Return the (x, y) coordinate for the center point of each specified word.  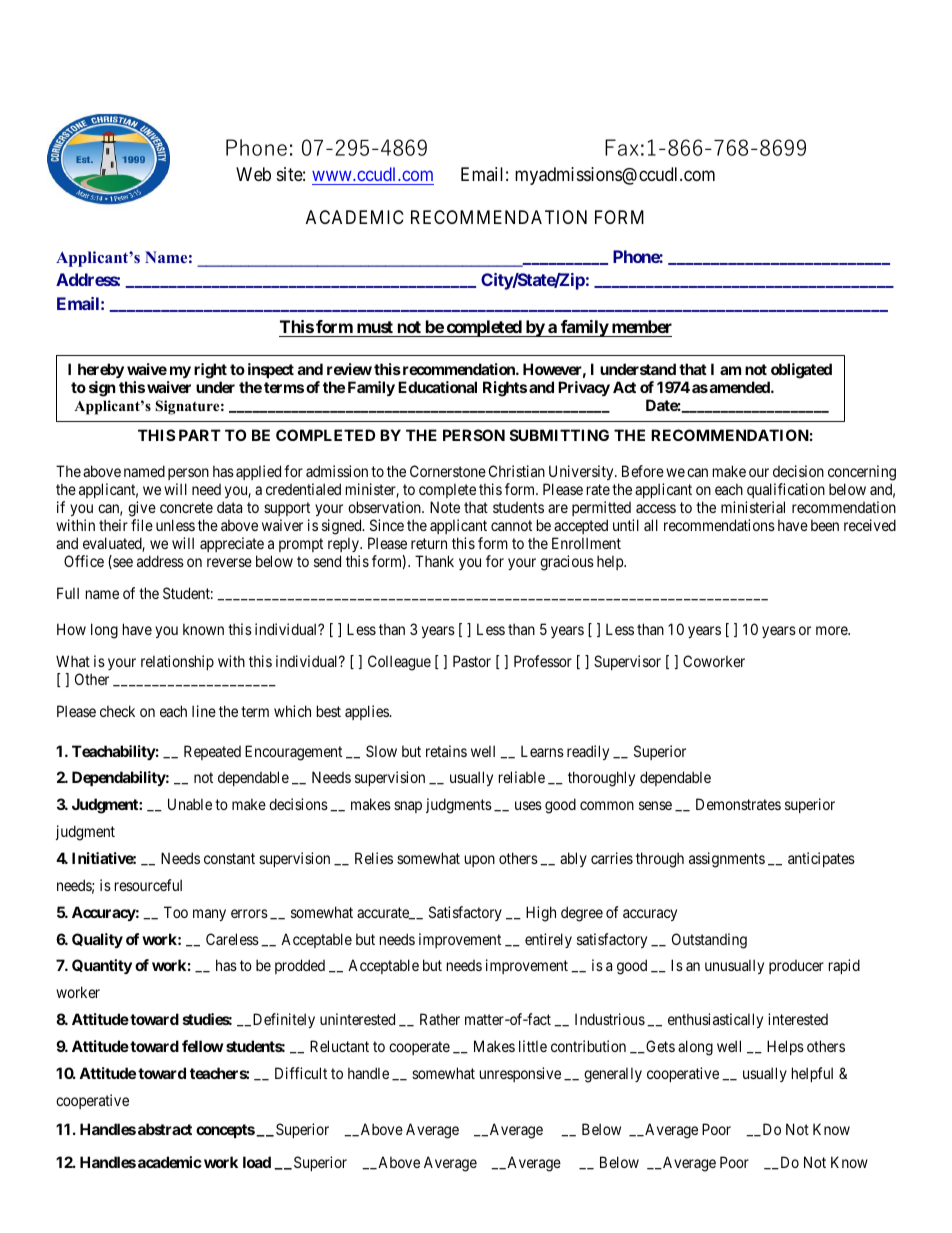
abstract (165, 1129)
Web (253, 174)
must (375, 327)
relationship (177, 662)
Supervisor (627, 662)
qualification (786, 490)
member (642, 326)
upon (480, 861)
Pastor (472, 661)
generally (613, 1075)
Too (176, 912)
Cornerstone (448, 471)
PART (200, 435)
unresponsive (520, 1074)
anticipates (821, 859)
